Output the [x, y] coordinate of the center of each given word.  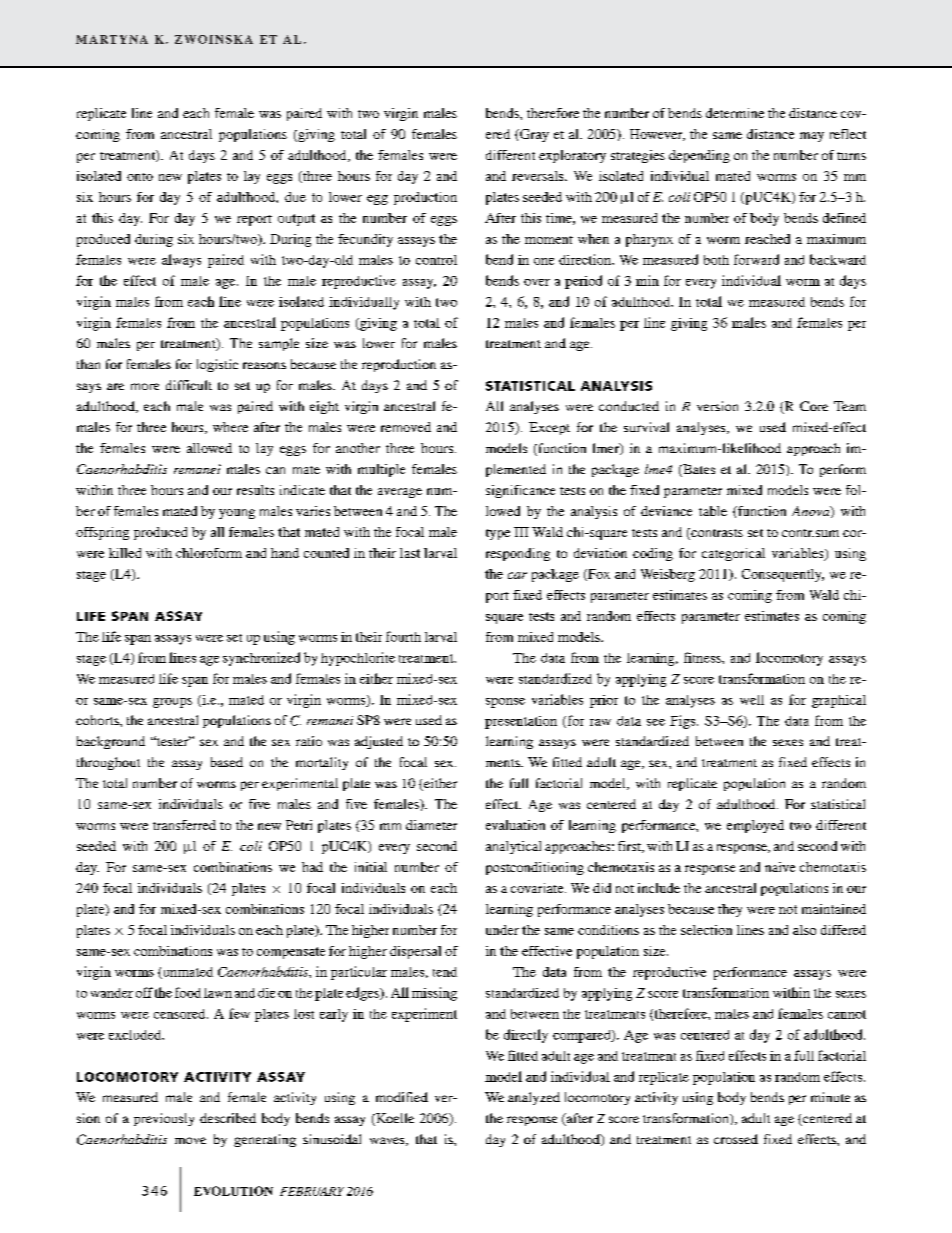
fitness [703, 657]
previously [164, 1119]
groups [172, 703]
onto [140, 177]
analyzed [534, 1098]
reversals [539, 176]
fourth [403, 636]
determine [735, 113]
